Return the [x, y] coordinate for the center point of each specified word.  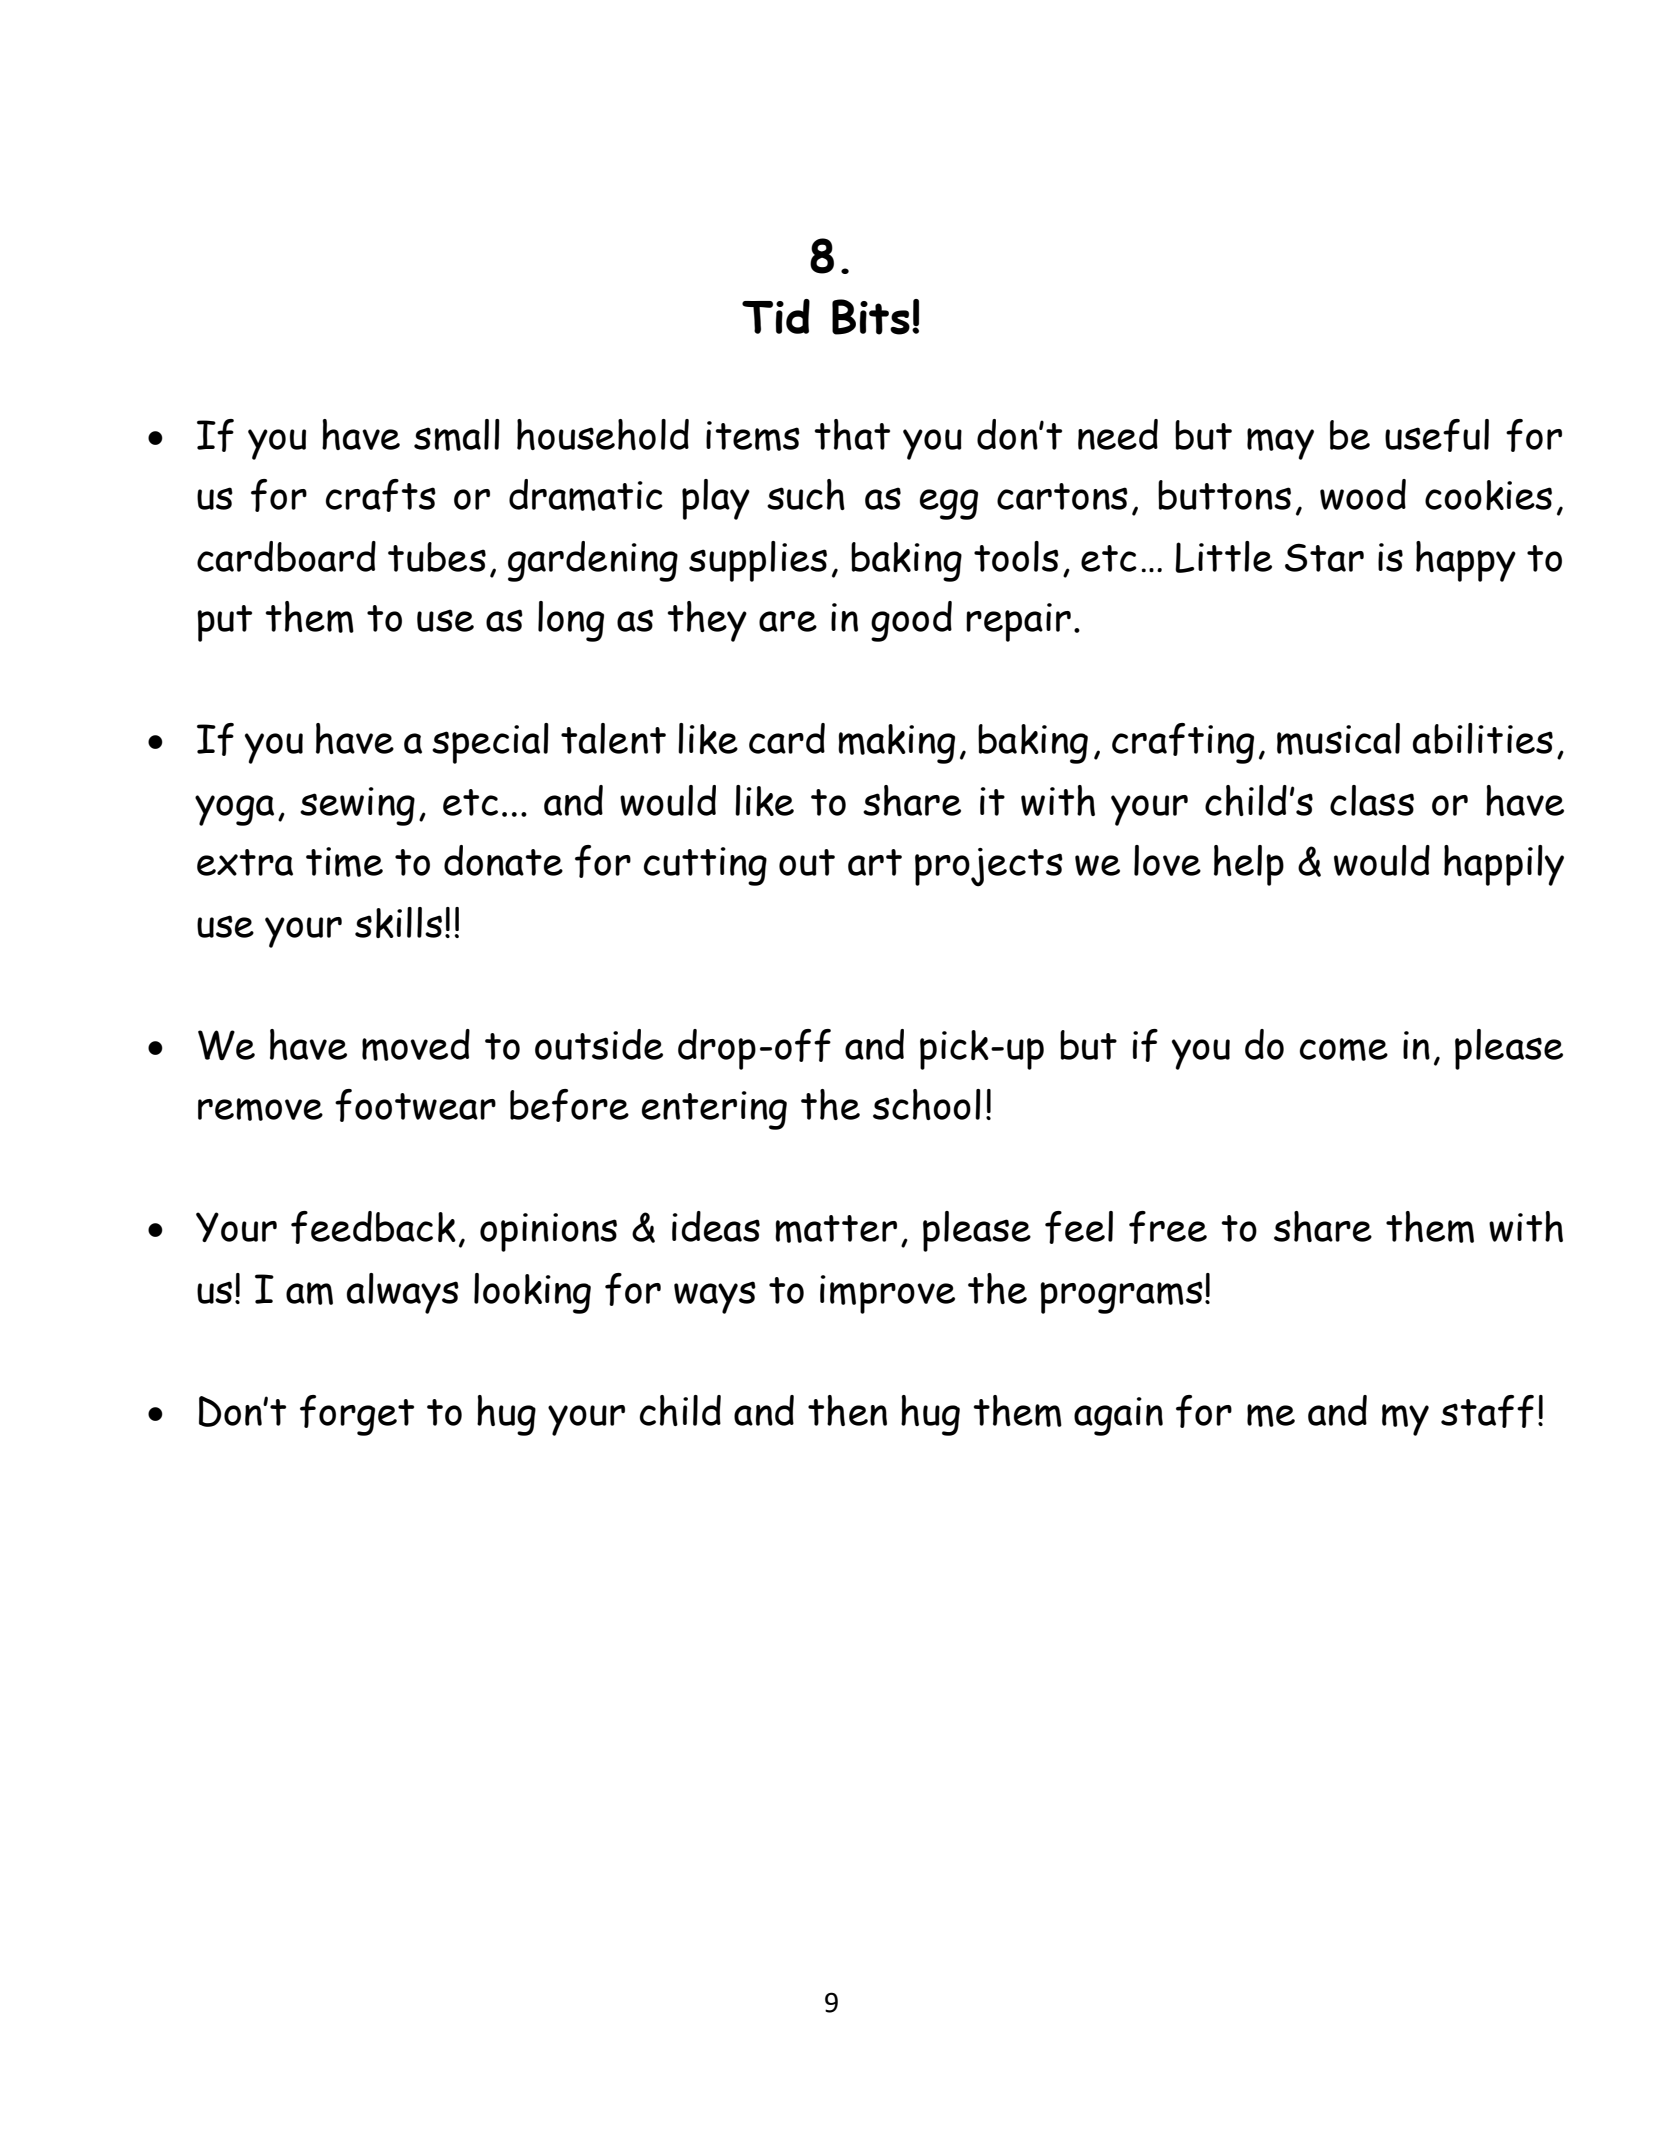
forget [357, 1415]
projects [989, 867]
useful [1437, 435]
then [847, 1410]
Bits [871, 317]
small [457, 435]
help [1249, 865]
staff [1487, 1411]
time [344, 862]
